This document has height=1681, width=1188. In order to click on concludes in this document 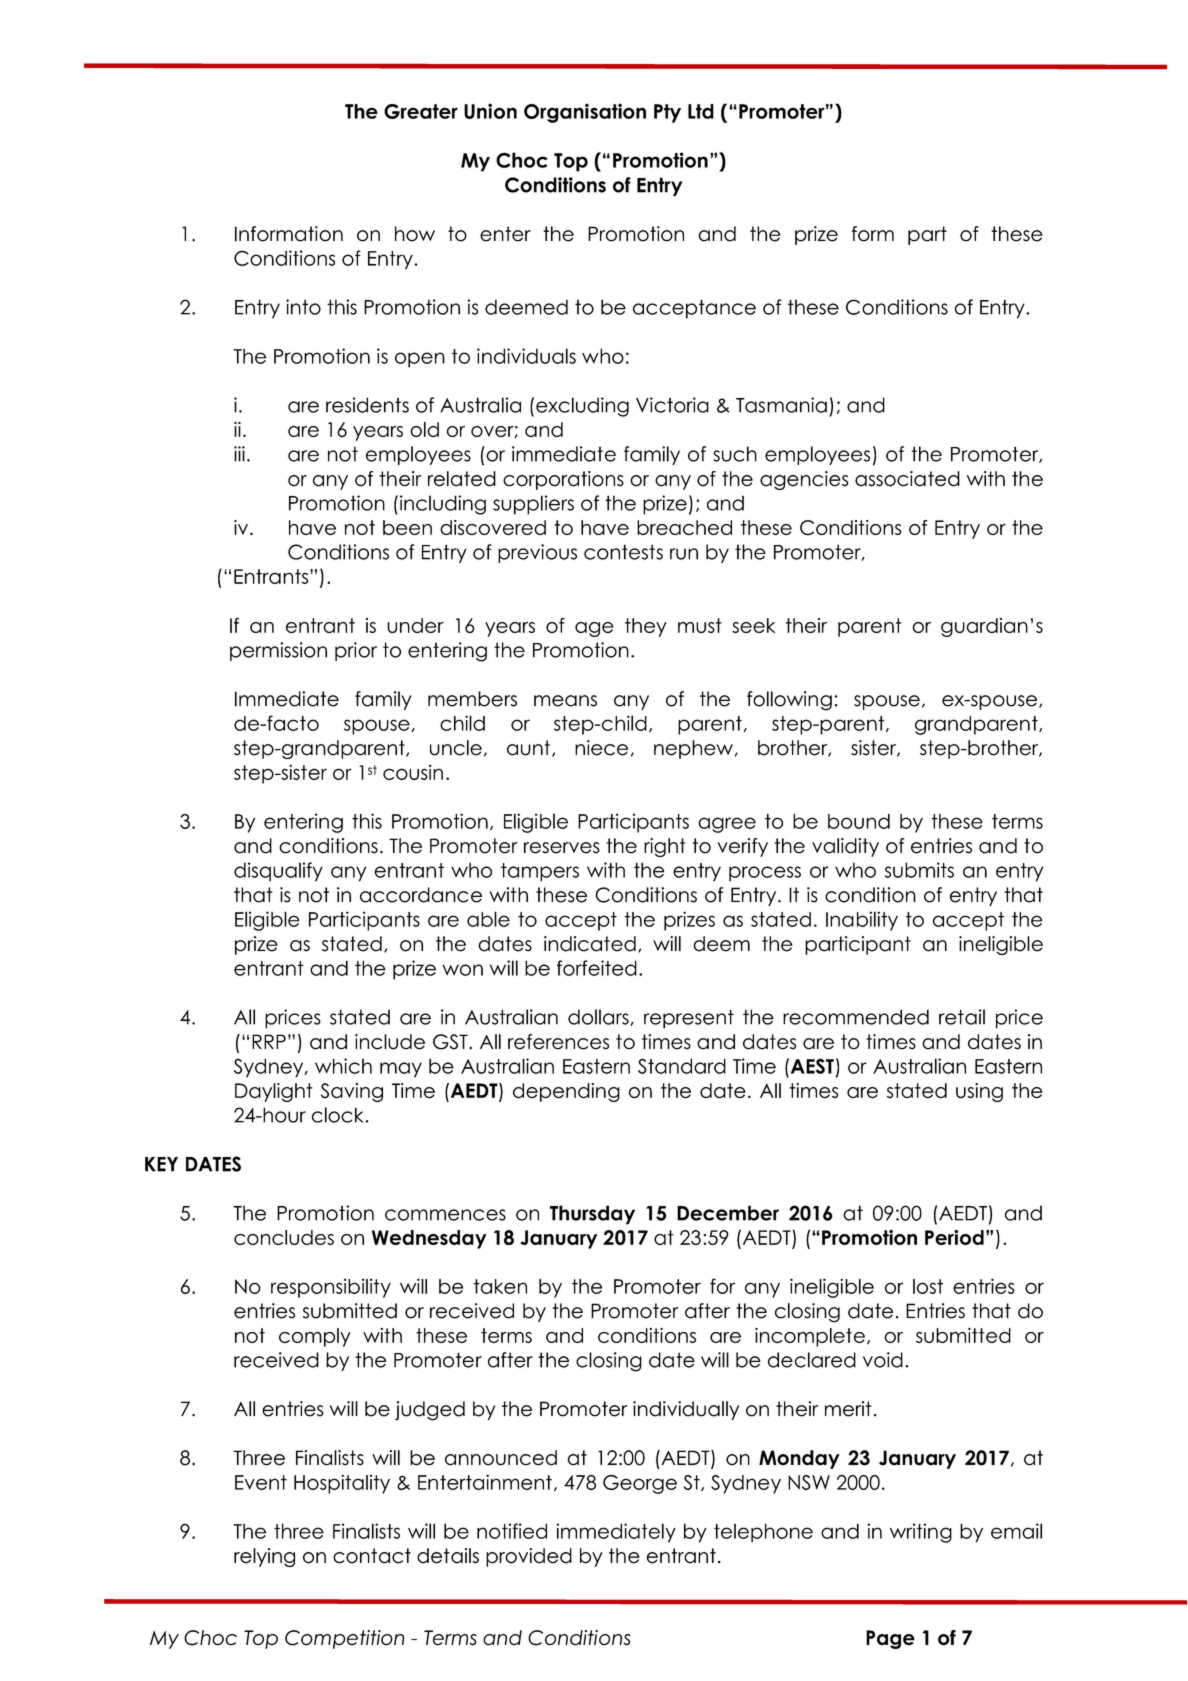, I will do `click(284, 1237)`.
